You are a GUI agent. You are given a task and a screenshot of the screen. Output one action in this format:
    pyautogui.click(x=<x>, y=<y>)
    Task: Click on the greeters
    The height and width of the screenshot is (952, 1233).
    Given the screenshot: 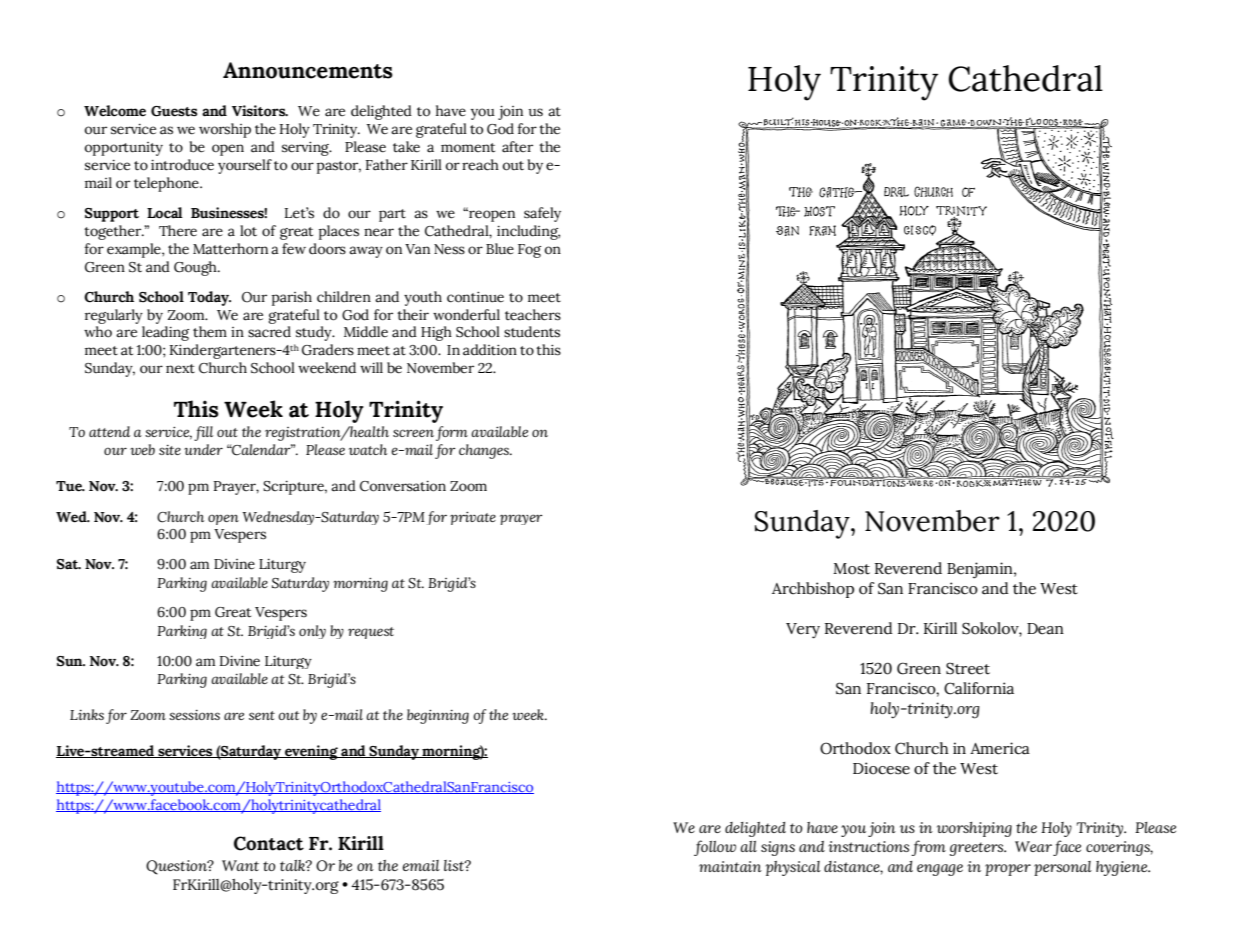 What is the action you would take?
    pyautogui.click(x=978, y=849)
